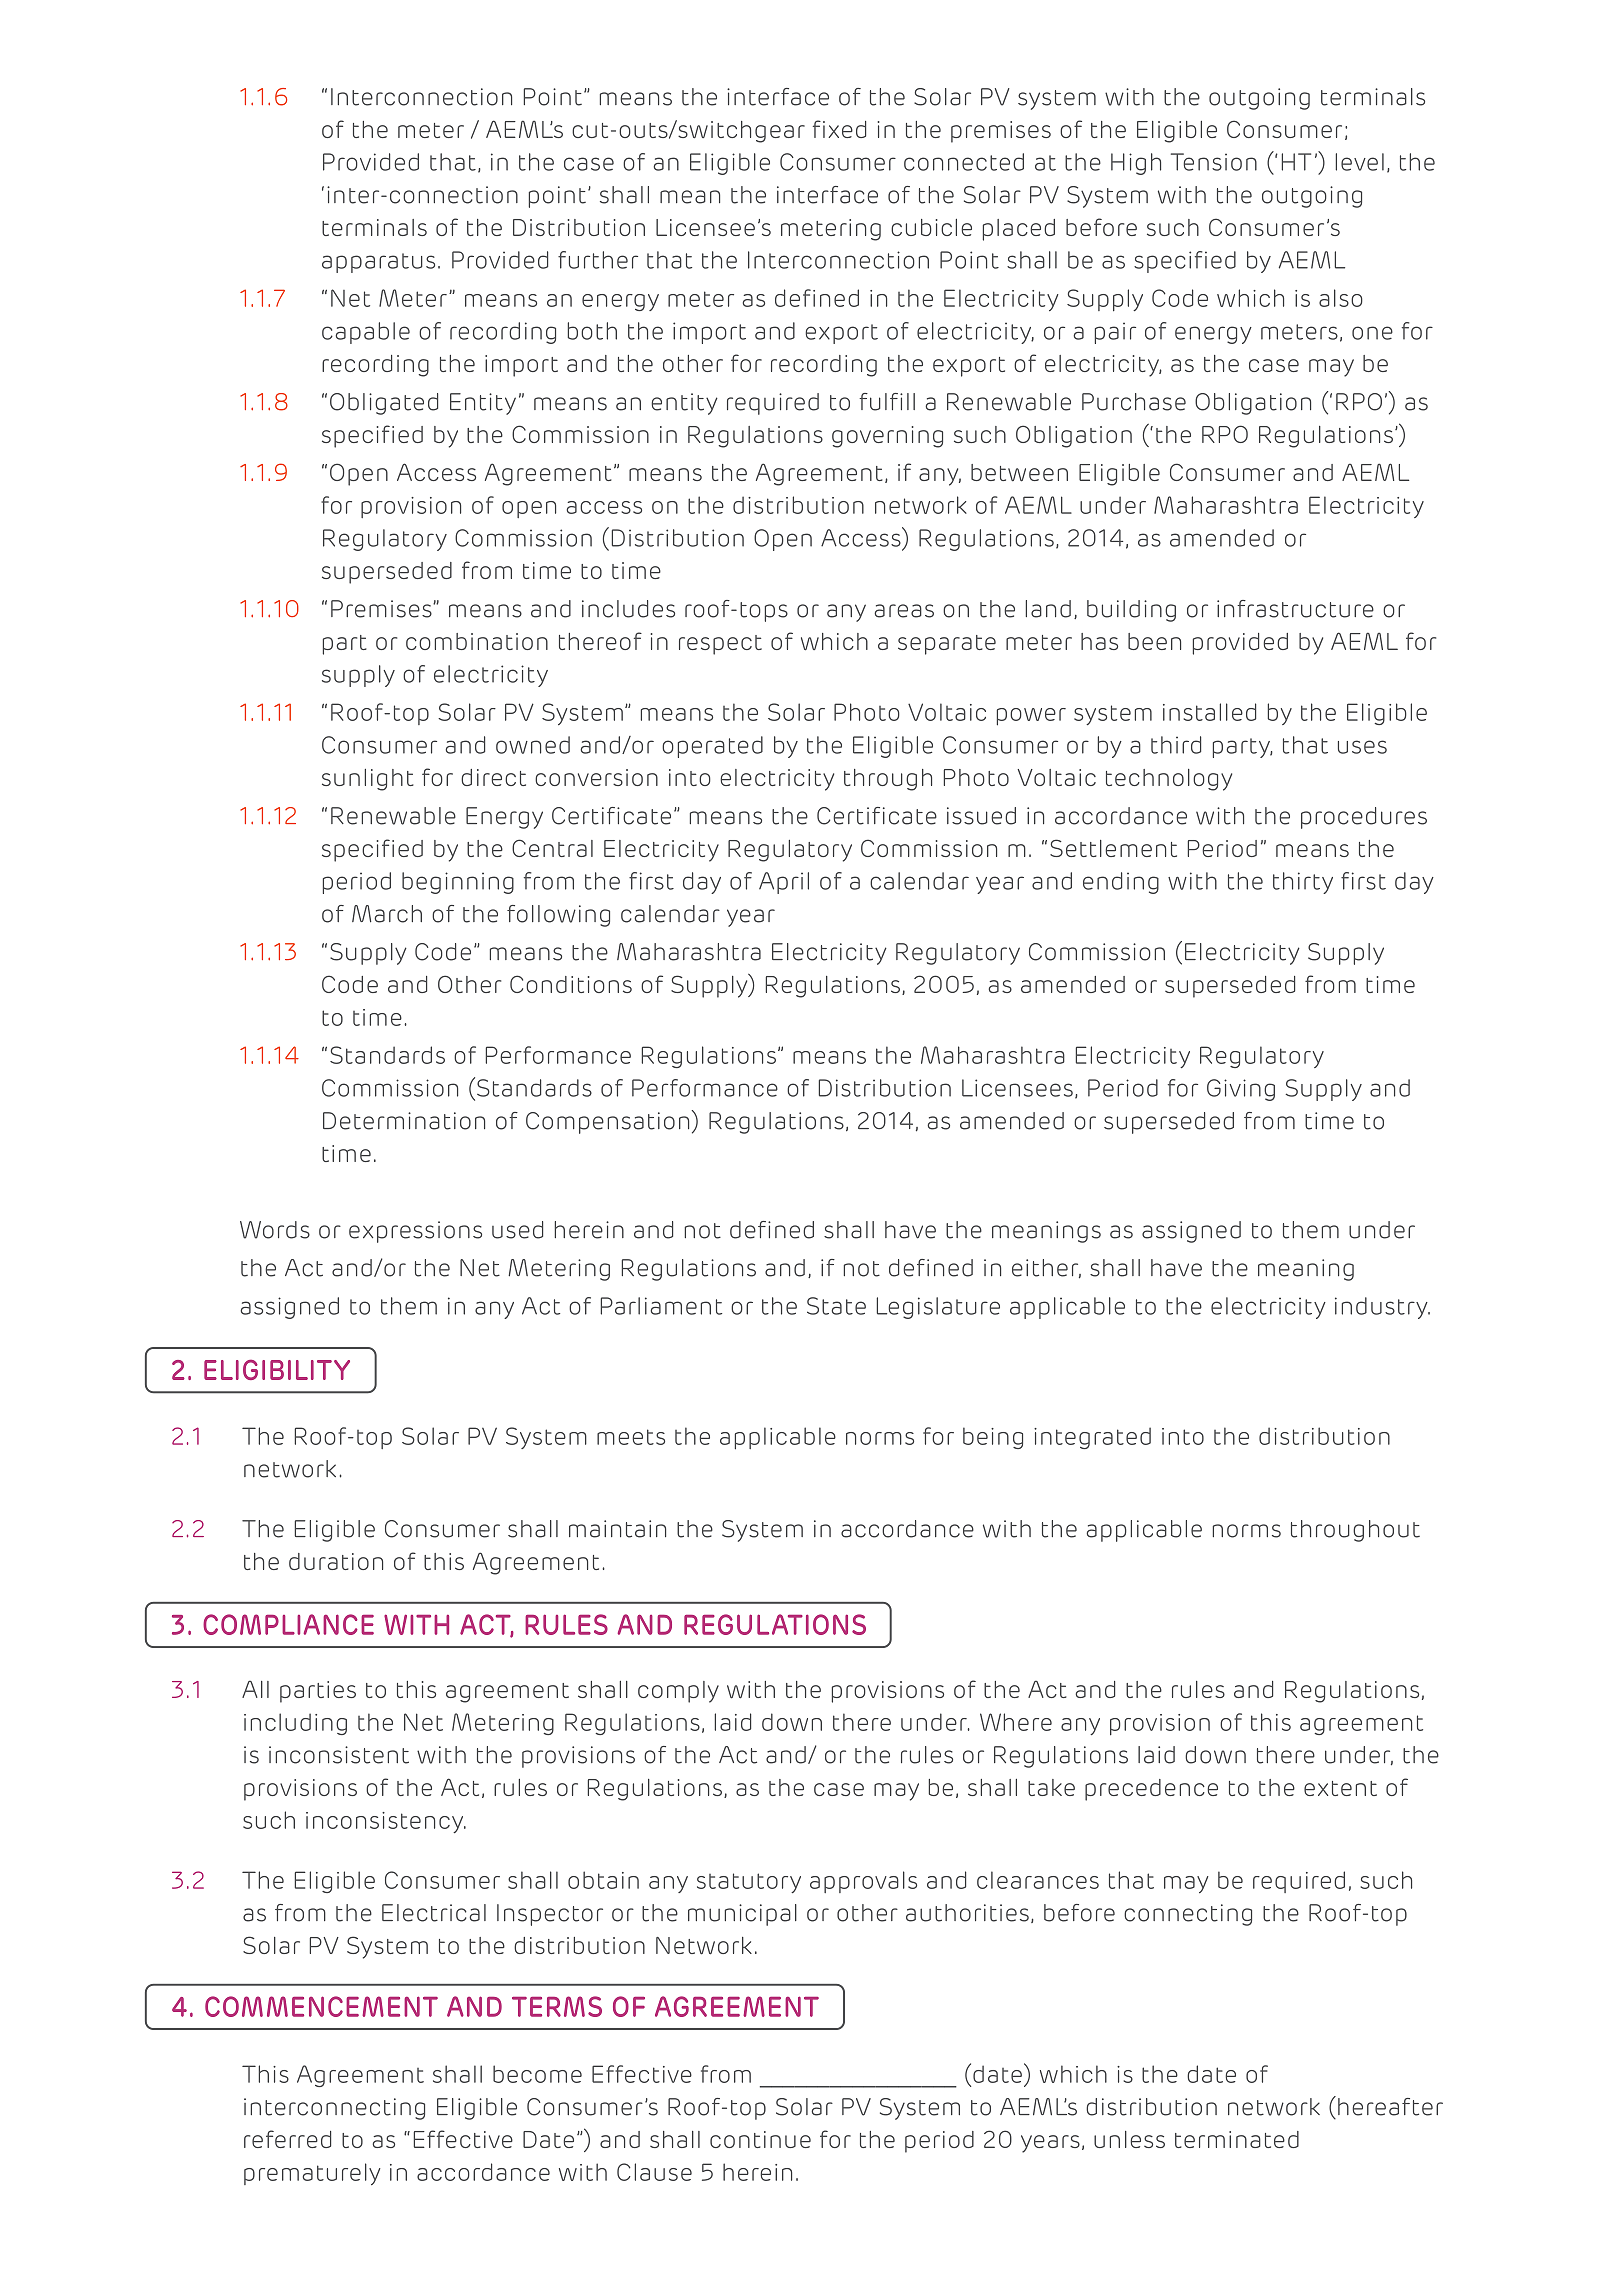 Image resolution: width=1621 pixels, height=2293 pixels. Describe the element at coordinates (1237, 2139) in the screenshot. I see `terminated` at that location.
